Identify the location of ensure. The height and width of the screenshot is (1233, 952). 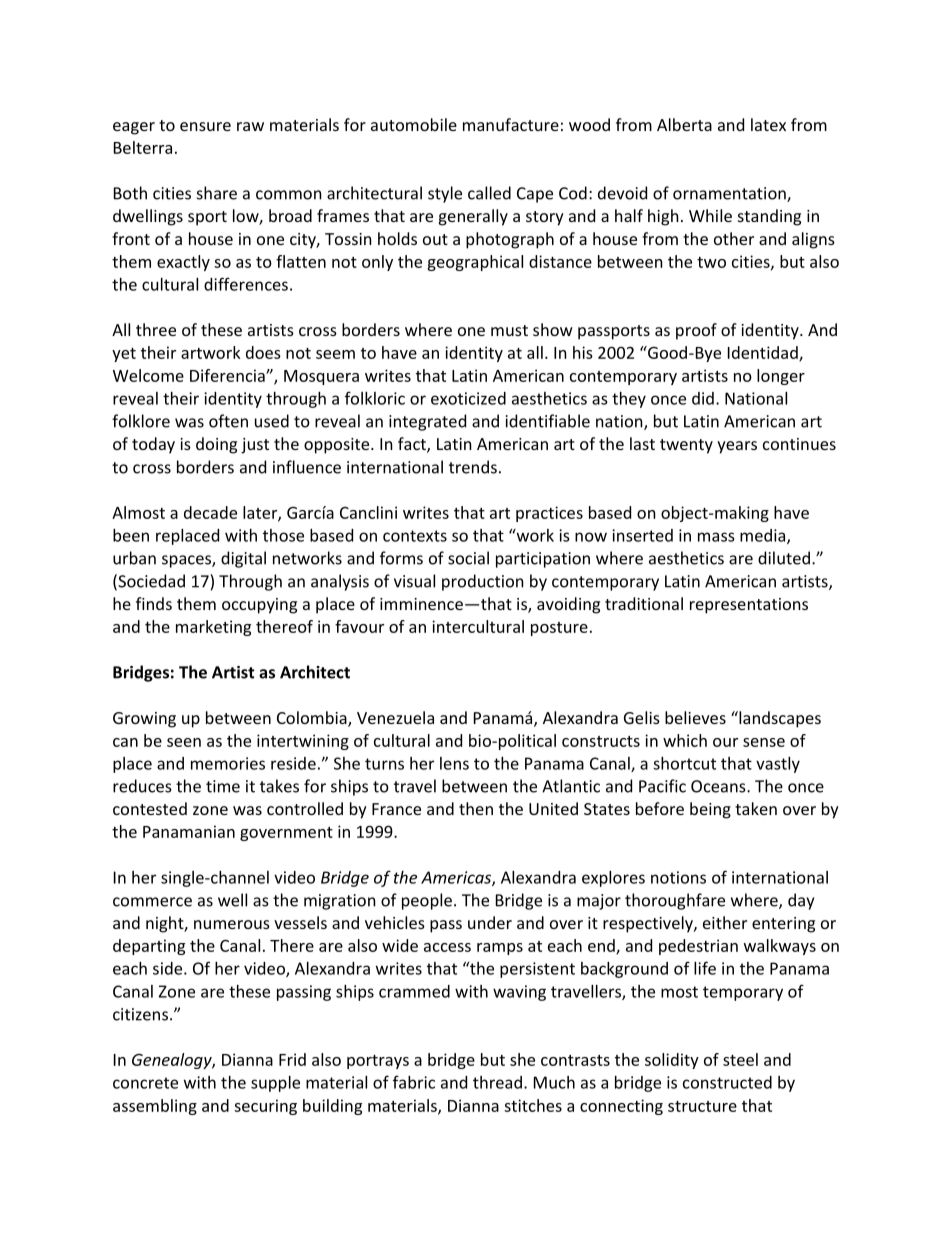
(205, 126).
